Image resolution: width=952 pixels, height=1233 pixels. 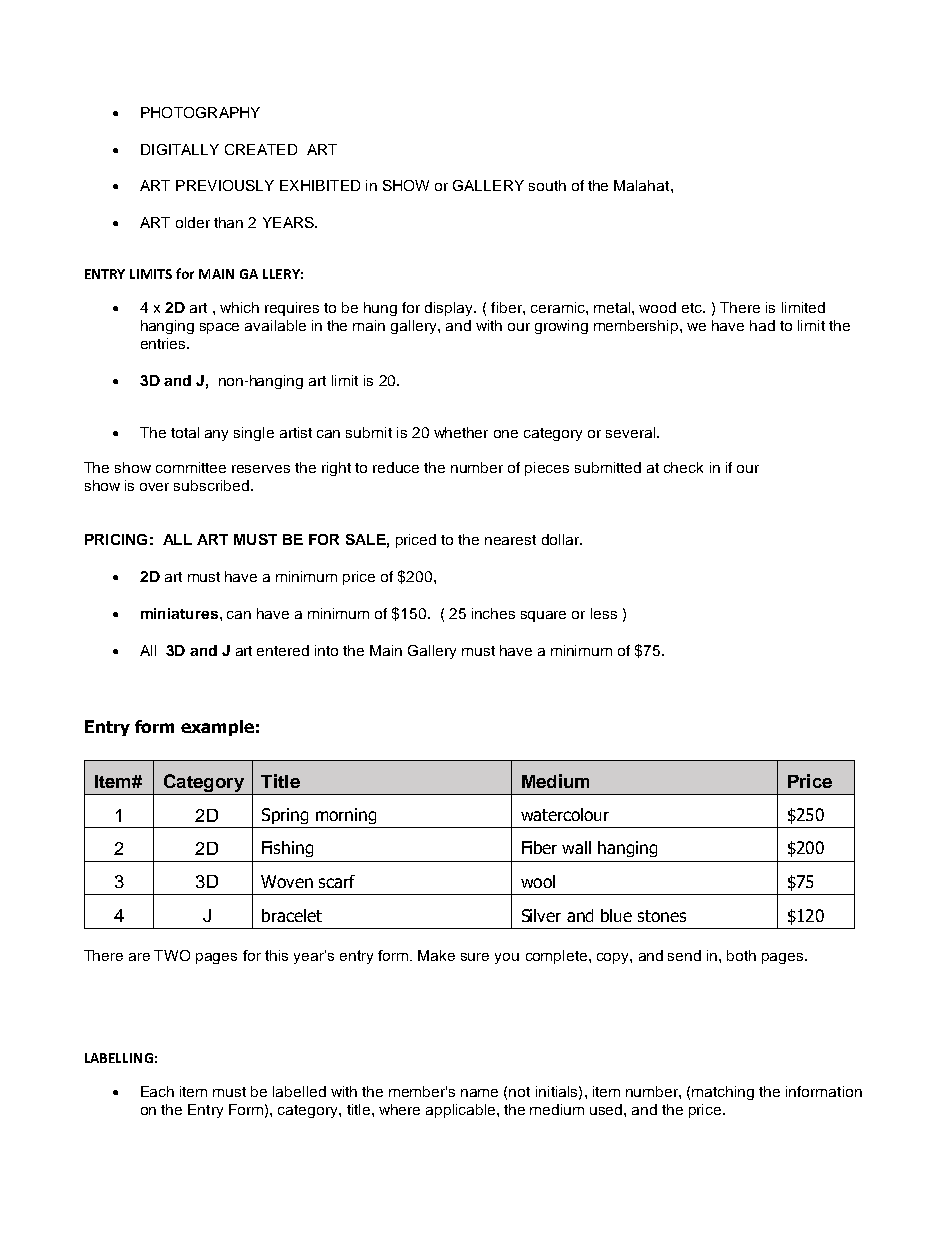 What do you see at coordinates (157, 1091) in the image?
I see `Each` at bounding box center [157, 1091].
